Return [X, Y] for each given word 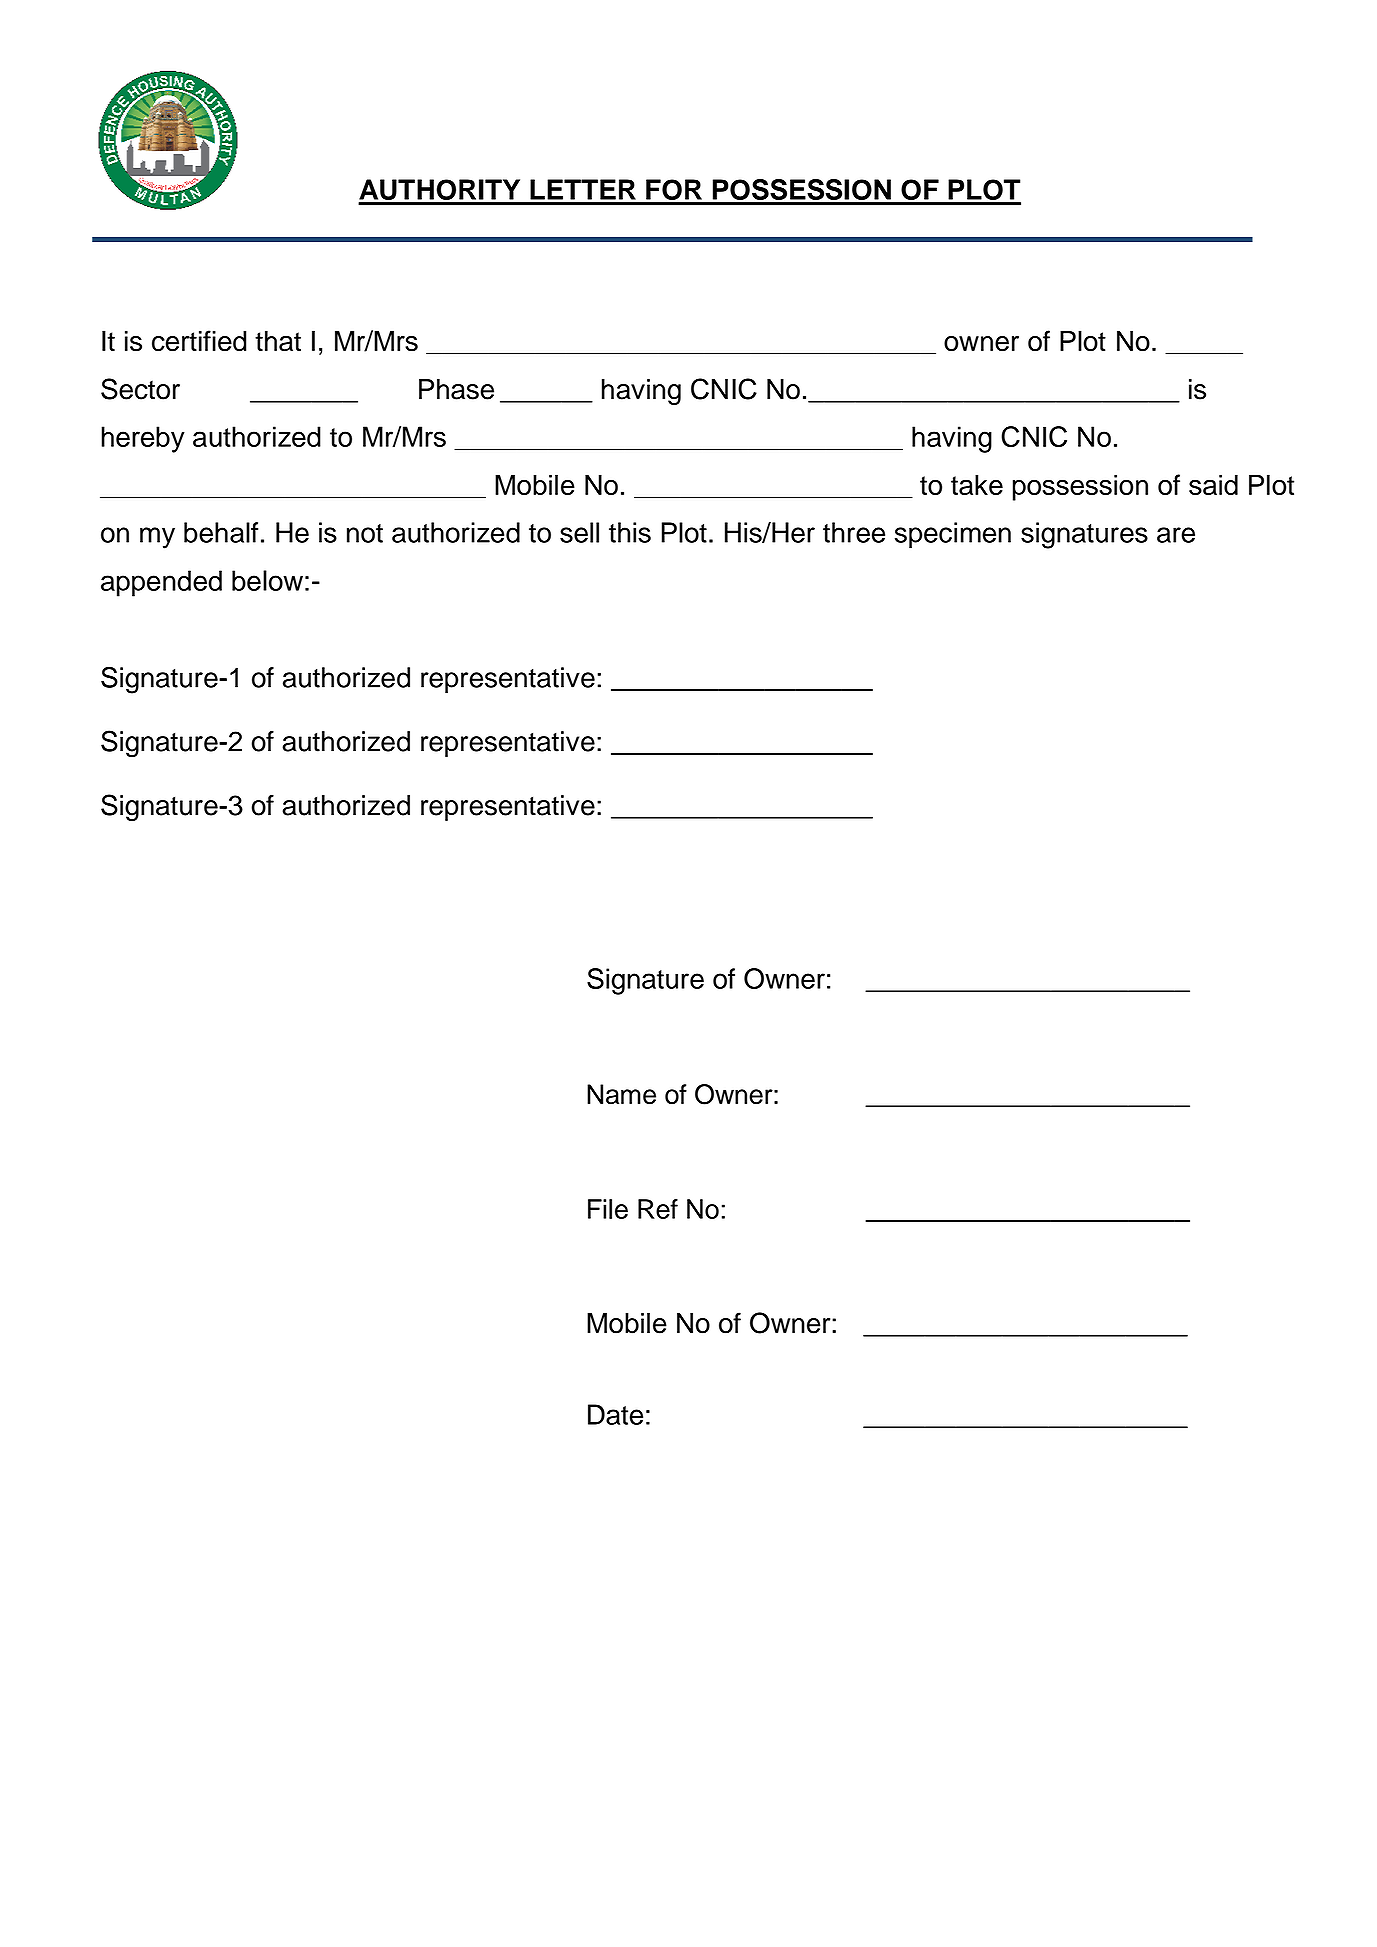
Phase [456, 389]
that [278, 341]
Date [615, 1414]
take [977, 484]
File [608, 1209]
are [1176, 535]
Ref [658, 1209]
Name [621, 1094]
